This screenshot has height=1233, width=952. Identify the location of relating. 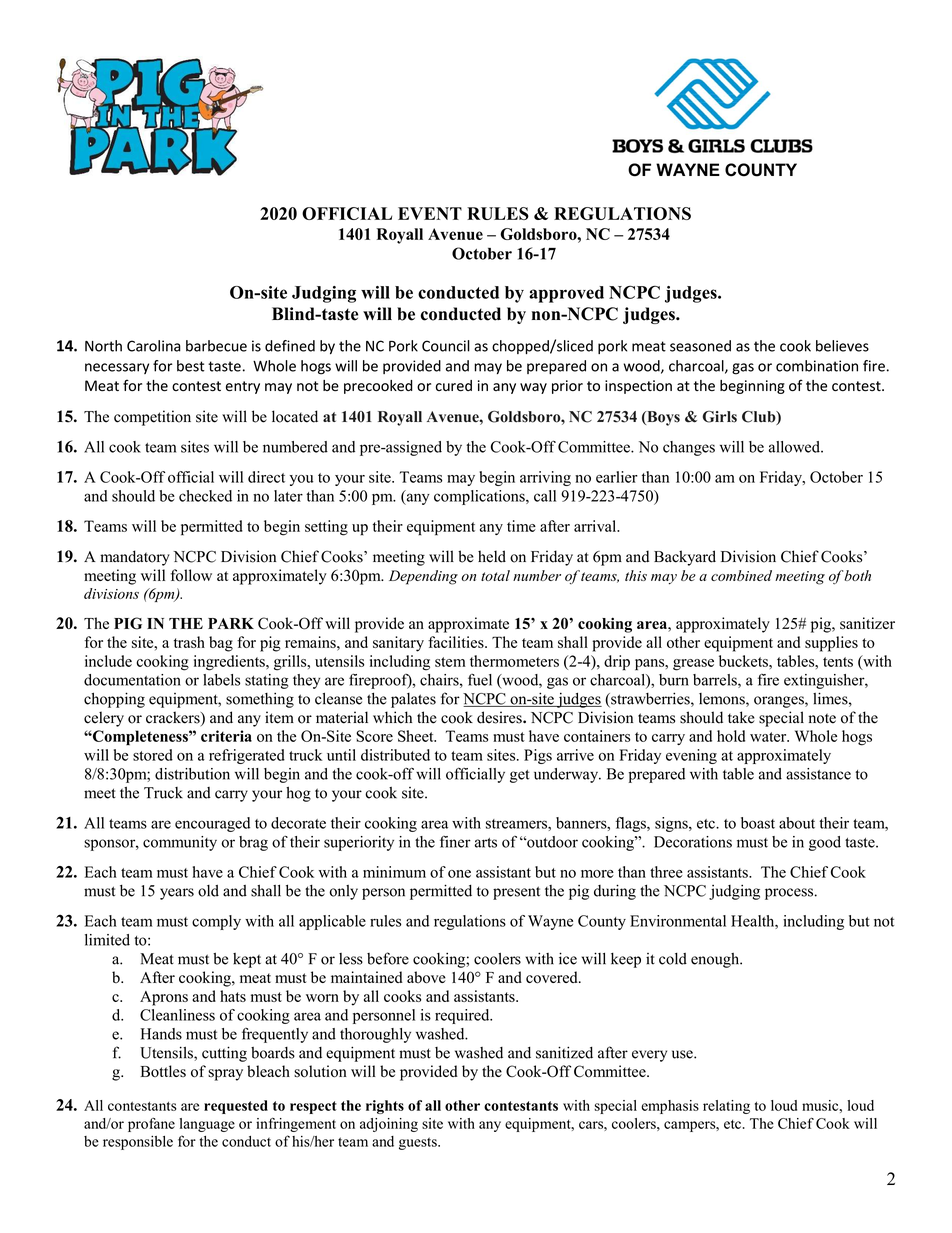
(726, 1107).
